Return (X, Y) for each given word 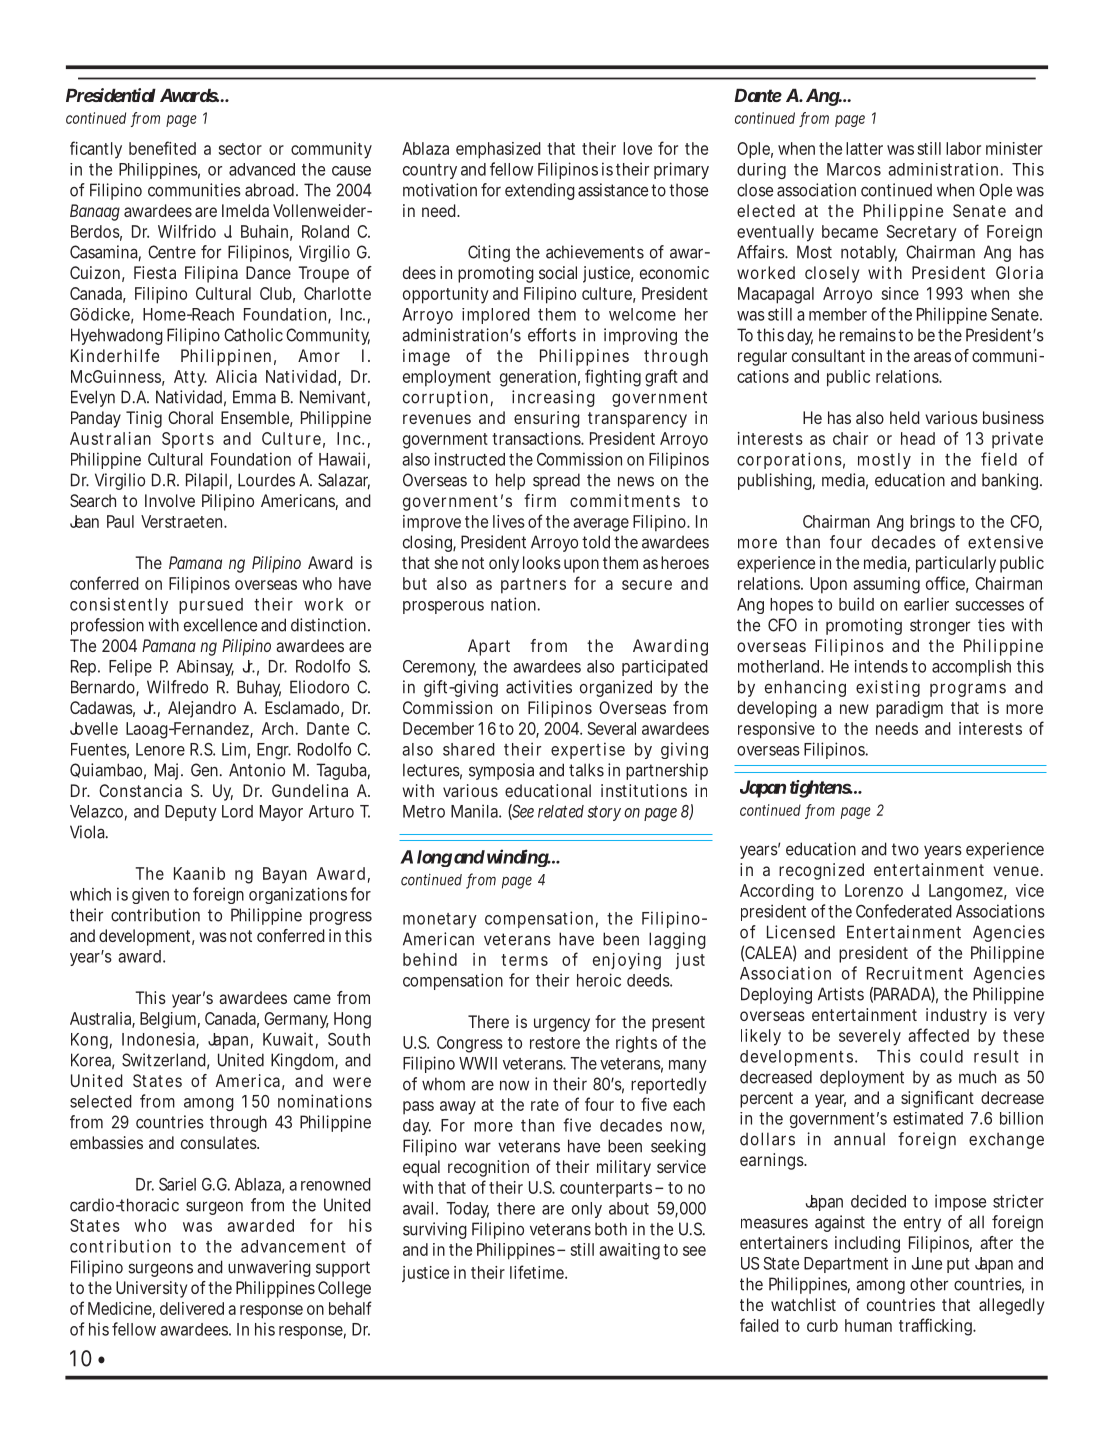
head (918, 438)
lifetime (538, 1272)
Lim (234, 749)
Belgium (168, 1020)
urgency (562, 1025)
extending (540, 191)
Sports (188, 440)
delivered (192, 1308)
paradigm (909, 709)
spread (556, 481)
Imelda (245, 210)
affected (938, 1035)
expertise (588, 750)
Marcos (854, 169)
